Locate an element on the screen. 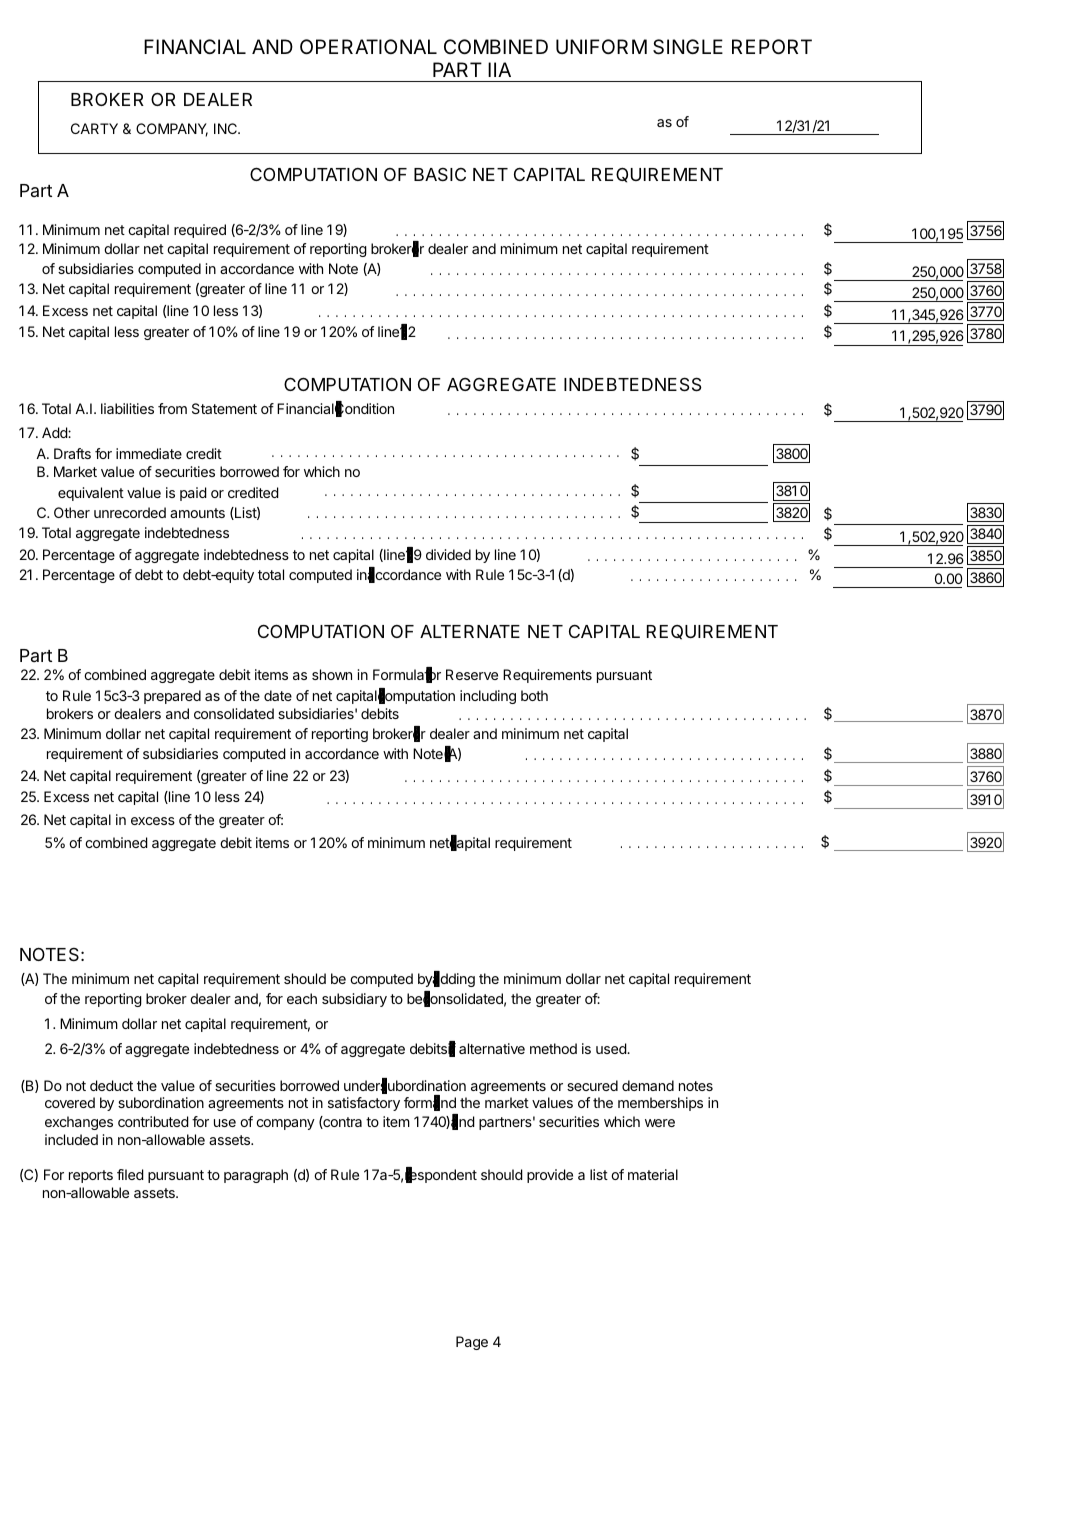 This screenshot has height=1513, width=1069. SINGLE is located at coordinates (688, 47).
